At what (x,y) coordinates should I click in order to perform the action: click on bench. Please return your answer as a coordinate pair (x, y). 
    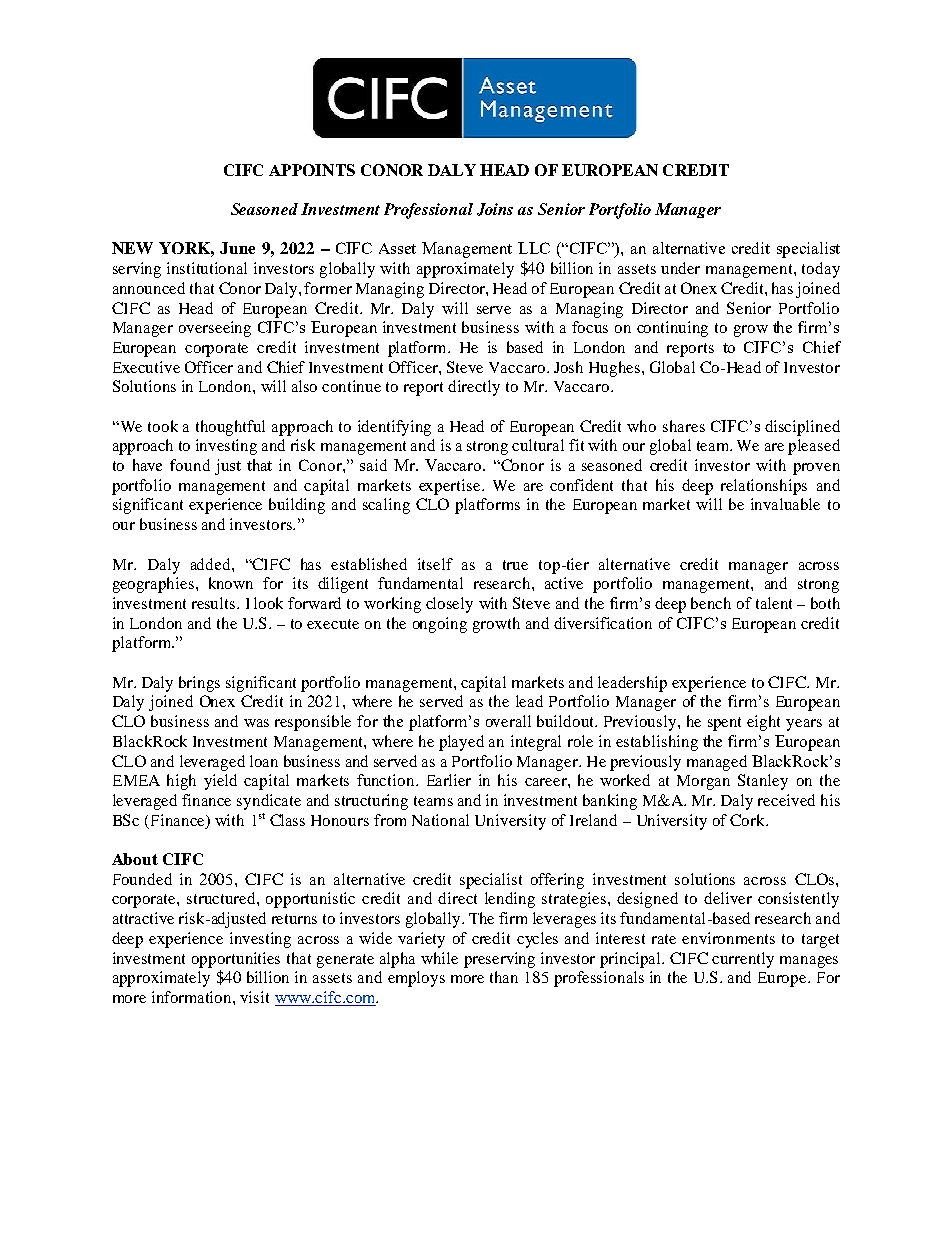
    Looking at the image, I should click on (711, 603).
